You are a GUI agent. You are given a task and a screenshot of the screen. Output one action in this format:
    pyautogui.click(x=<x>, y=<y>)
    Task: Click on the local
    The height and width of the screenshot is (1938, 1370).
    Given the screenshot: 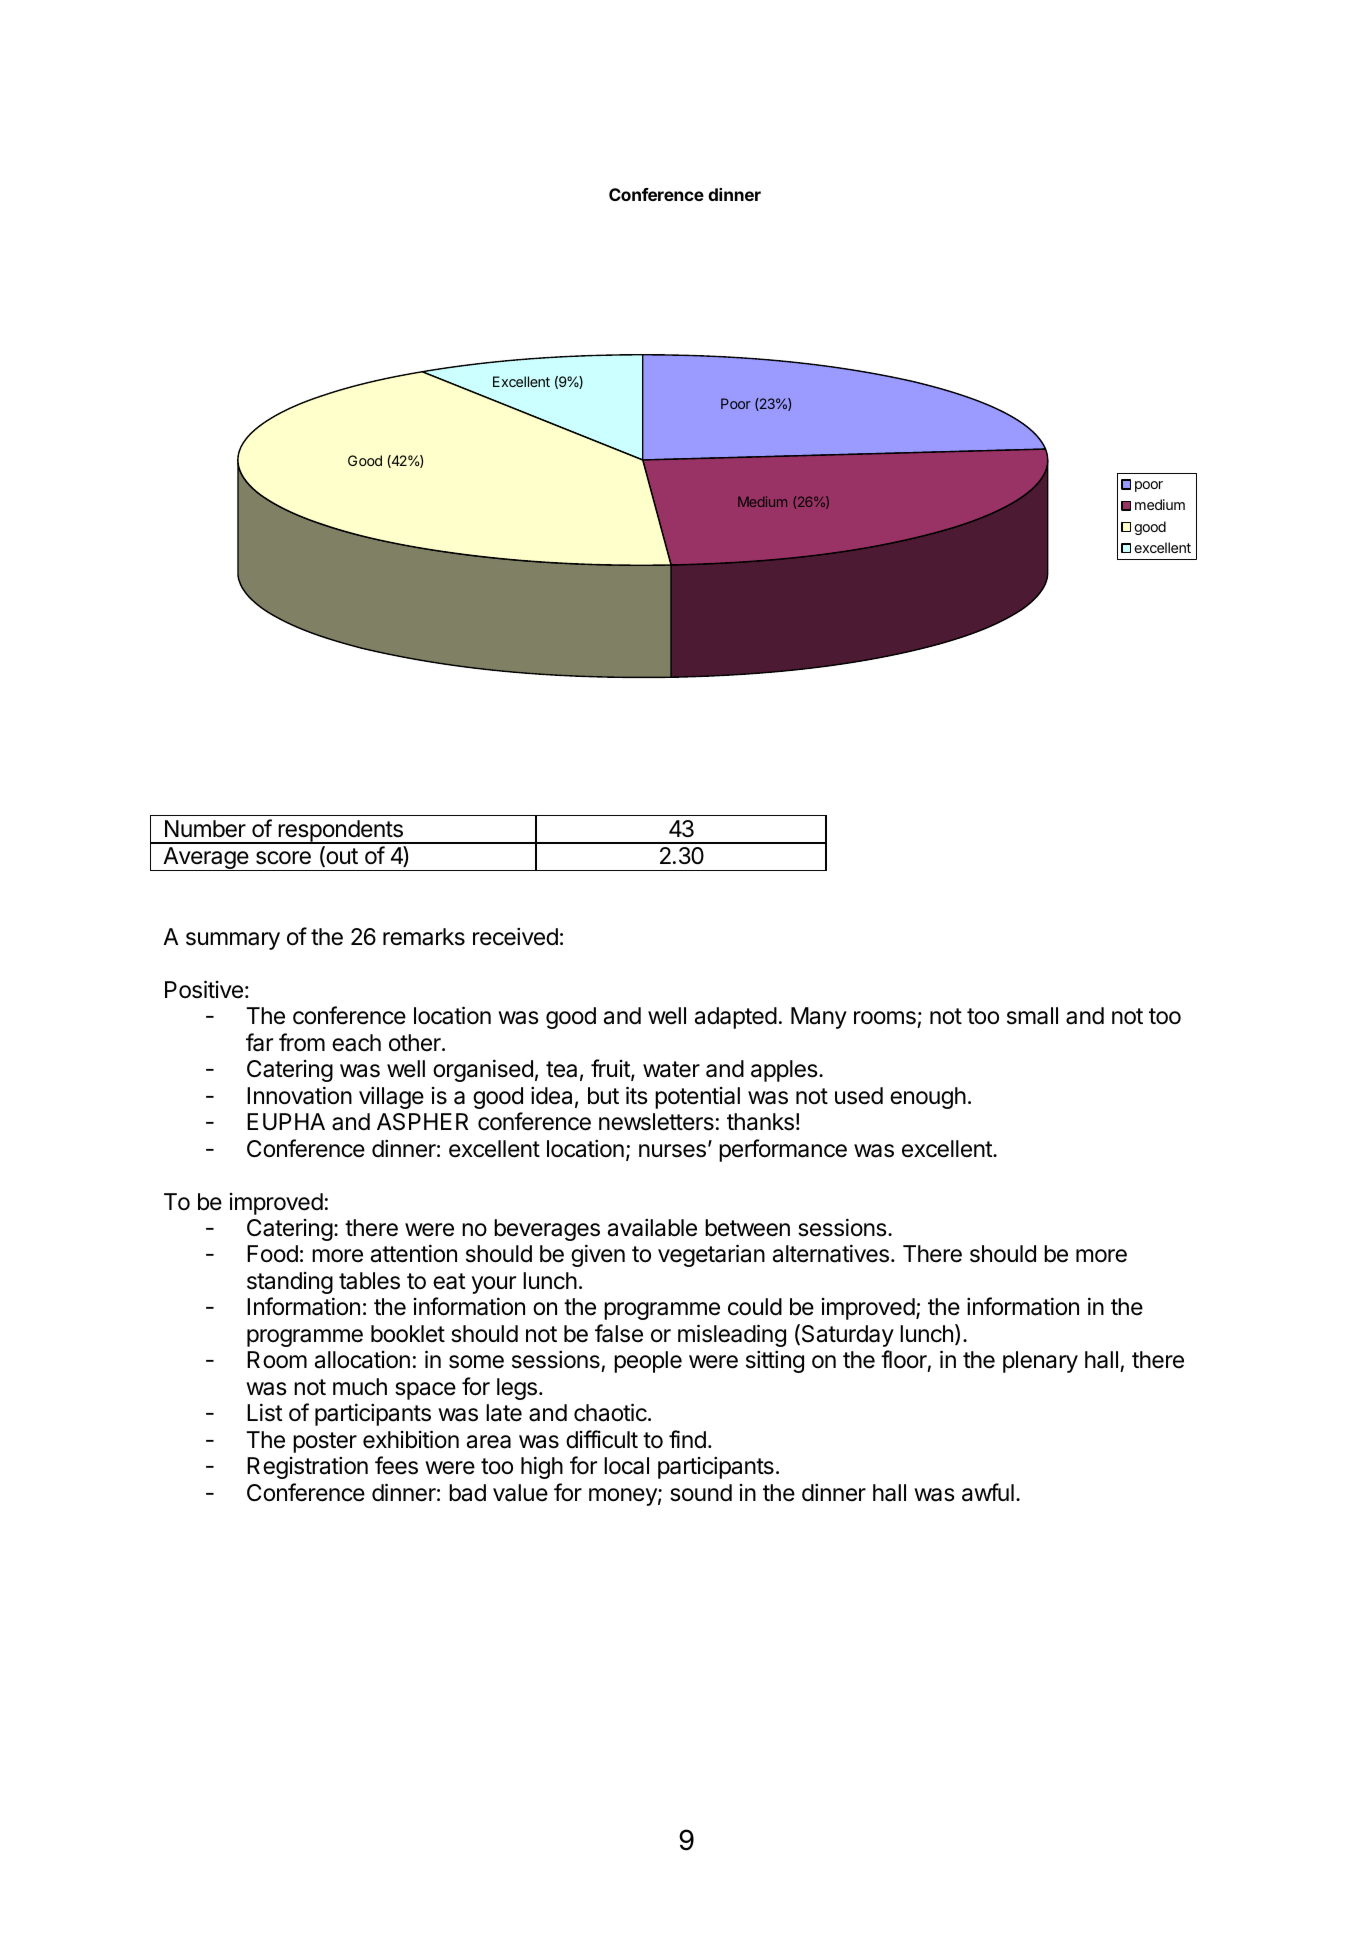 What is the action you would take?
    pyautogui.click(x=626, y=1466)
